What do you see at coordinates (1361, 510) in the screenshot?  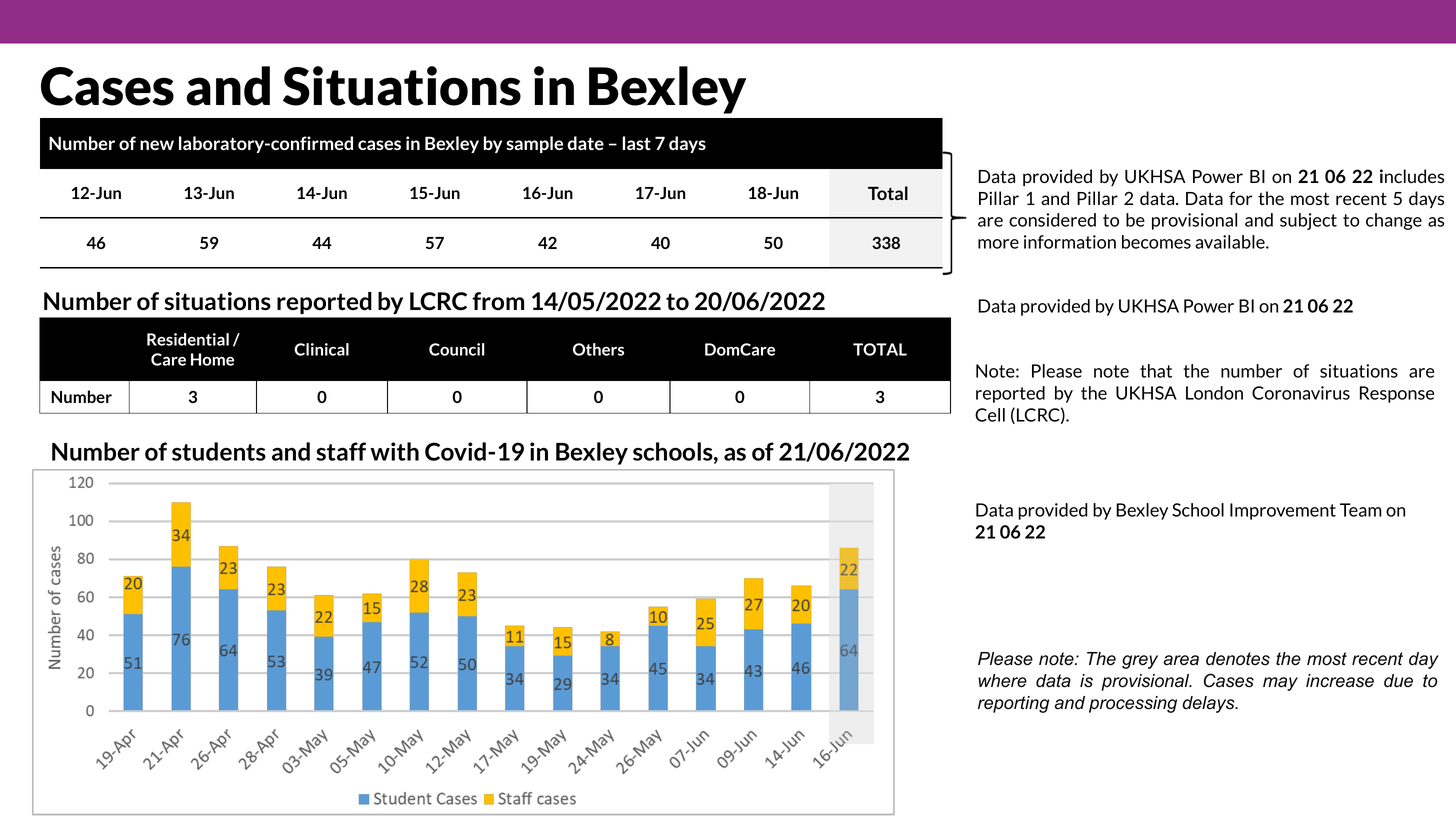 I see `Team` at bounding box center [1361, 510].
